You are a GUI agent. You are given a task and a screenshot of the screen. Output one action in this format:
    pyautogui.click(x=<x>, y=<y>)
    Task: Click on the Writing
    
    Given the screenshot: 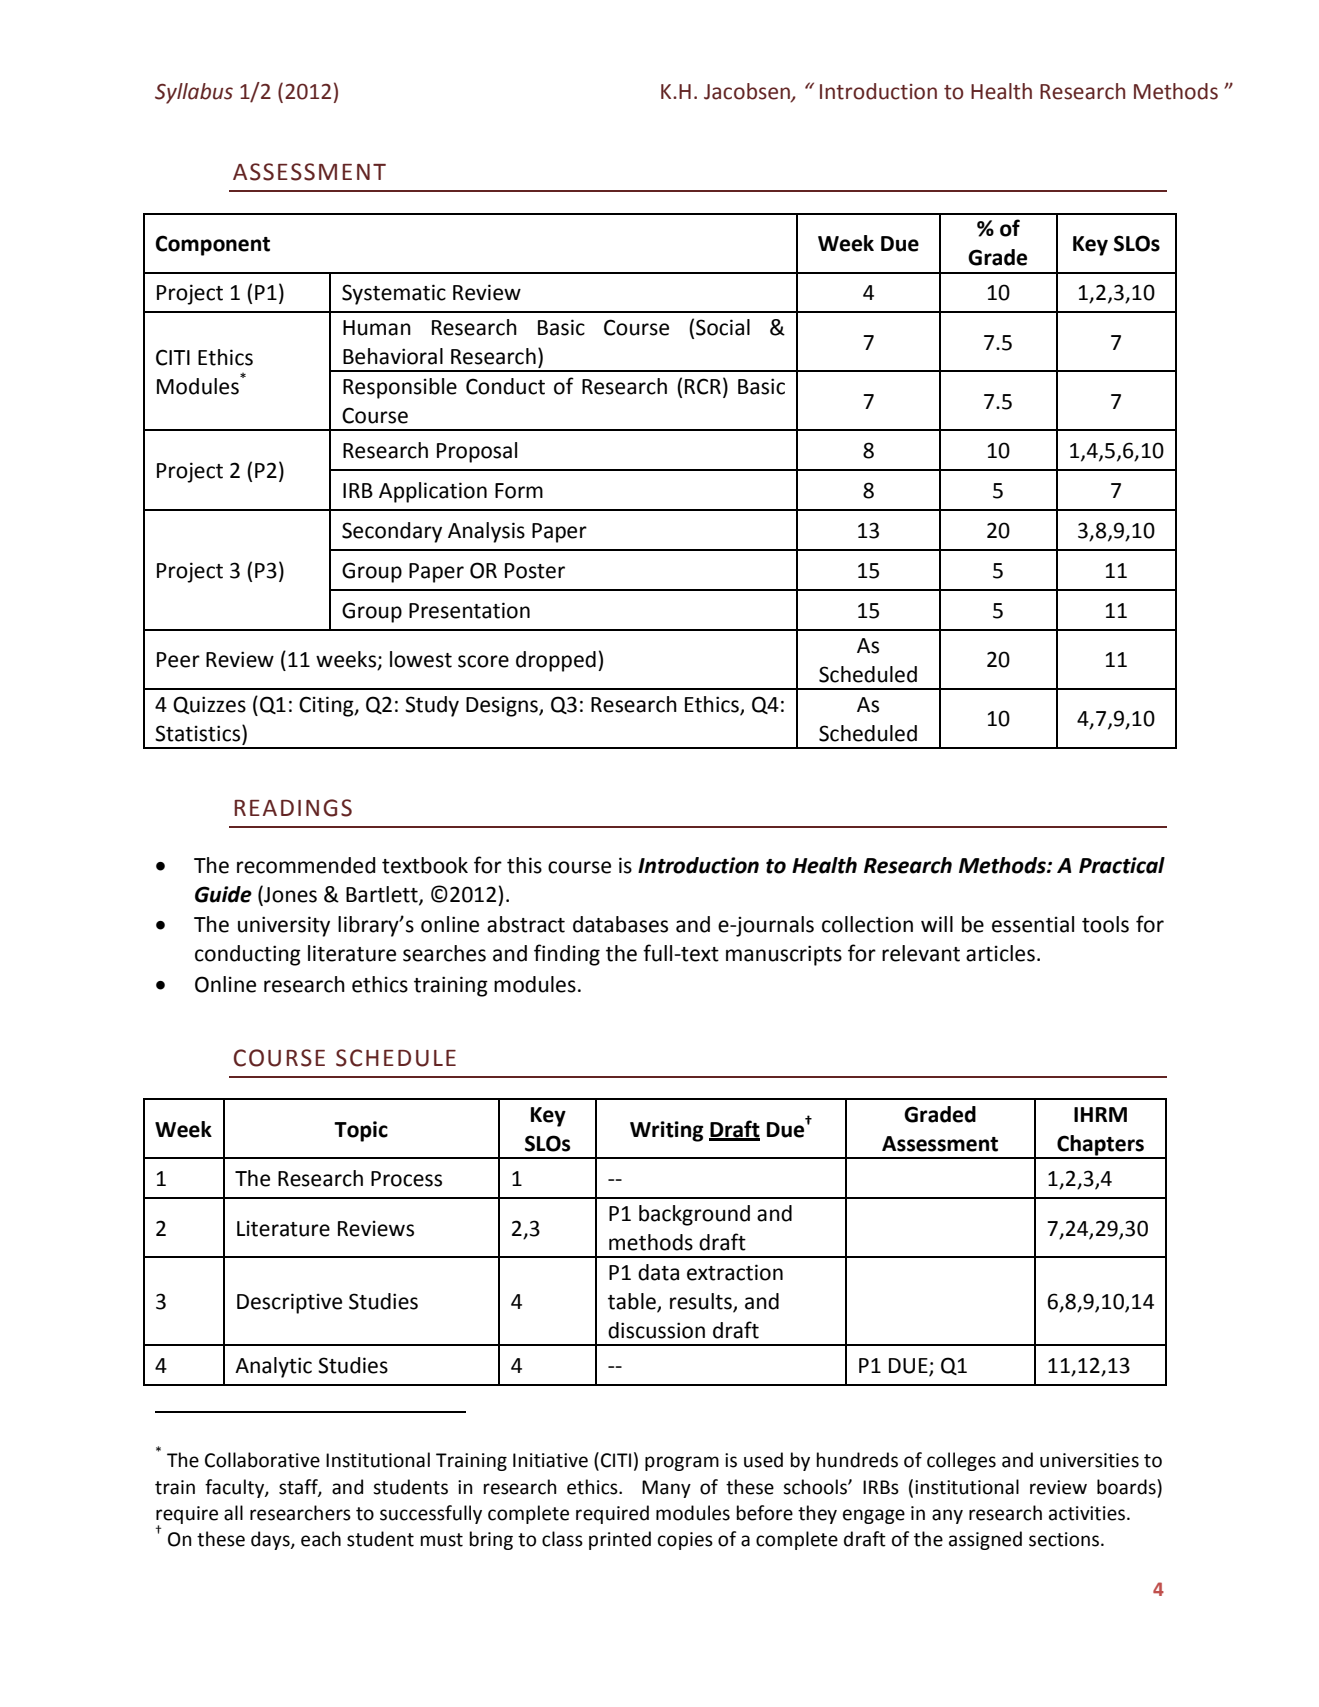 What is the action you would take?
    pyautogui.click(x=667, y=1131)
